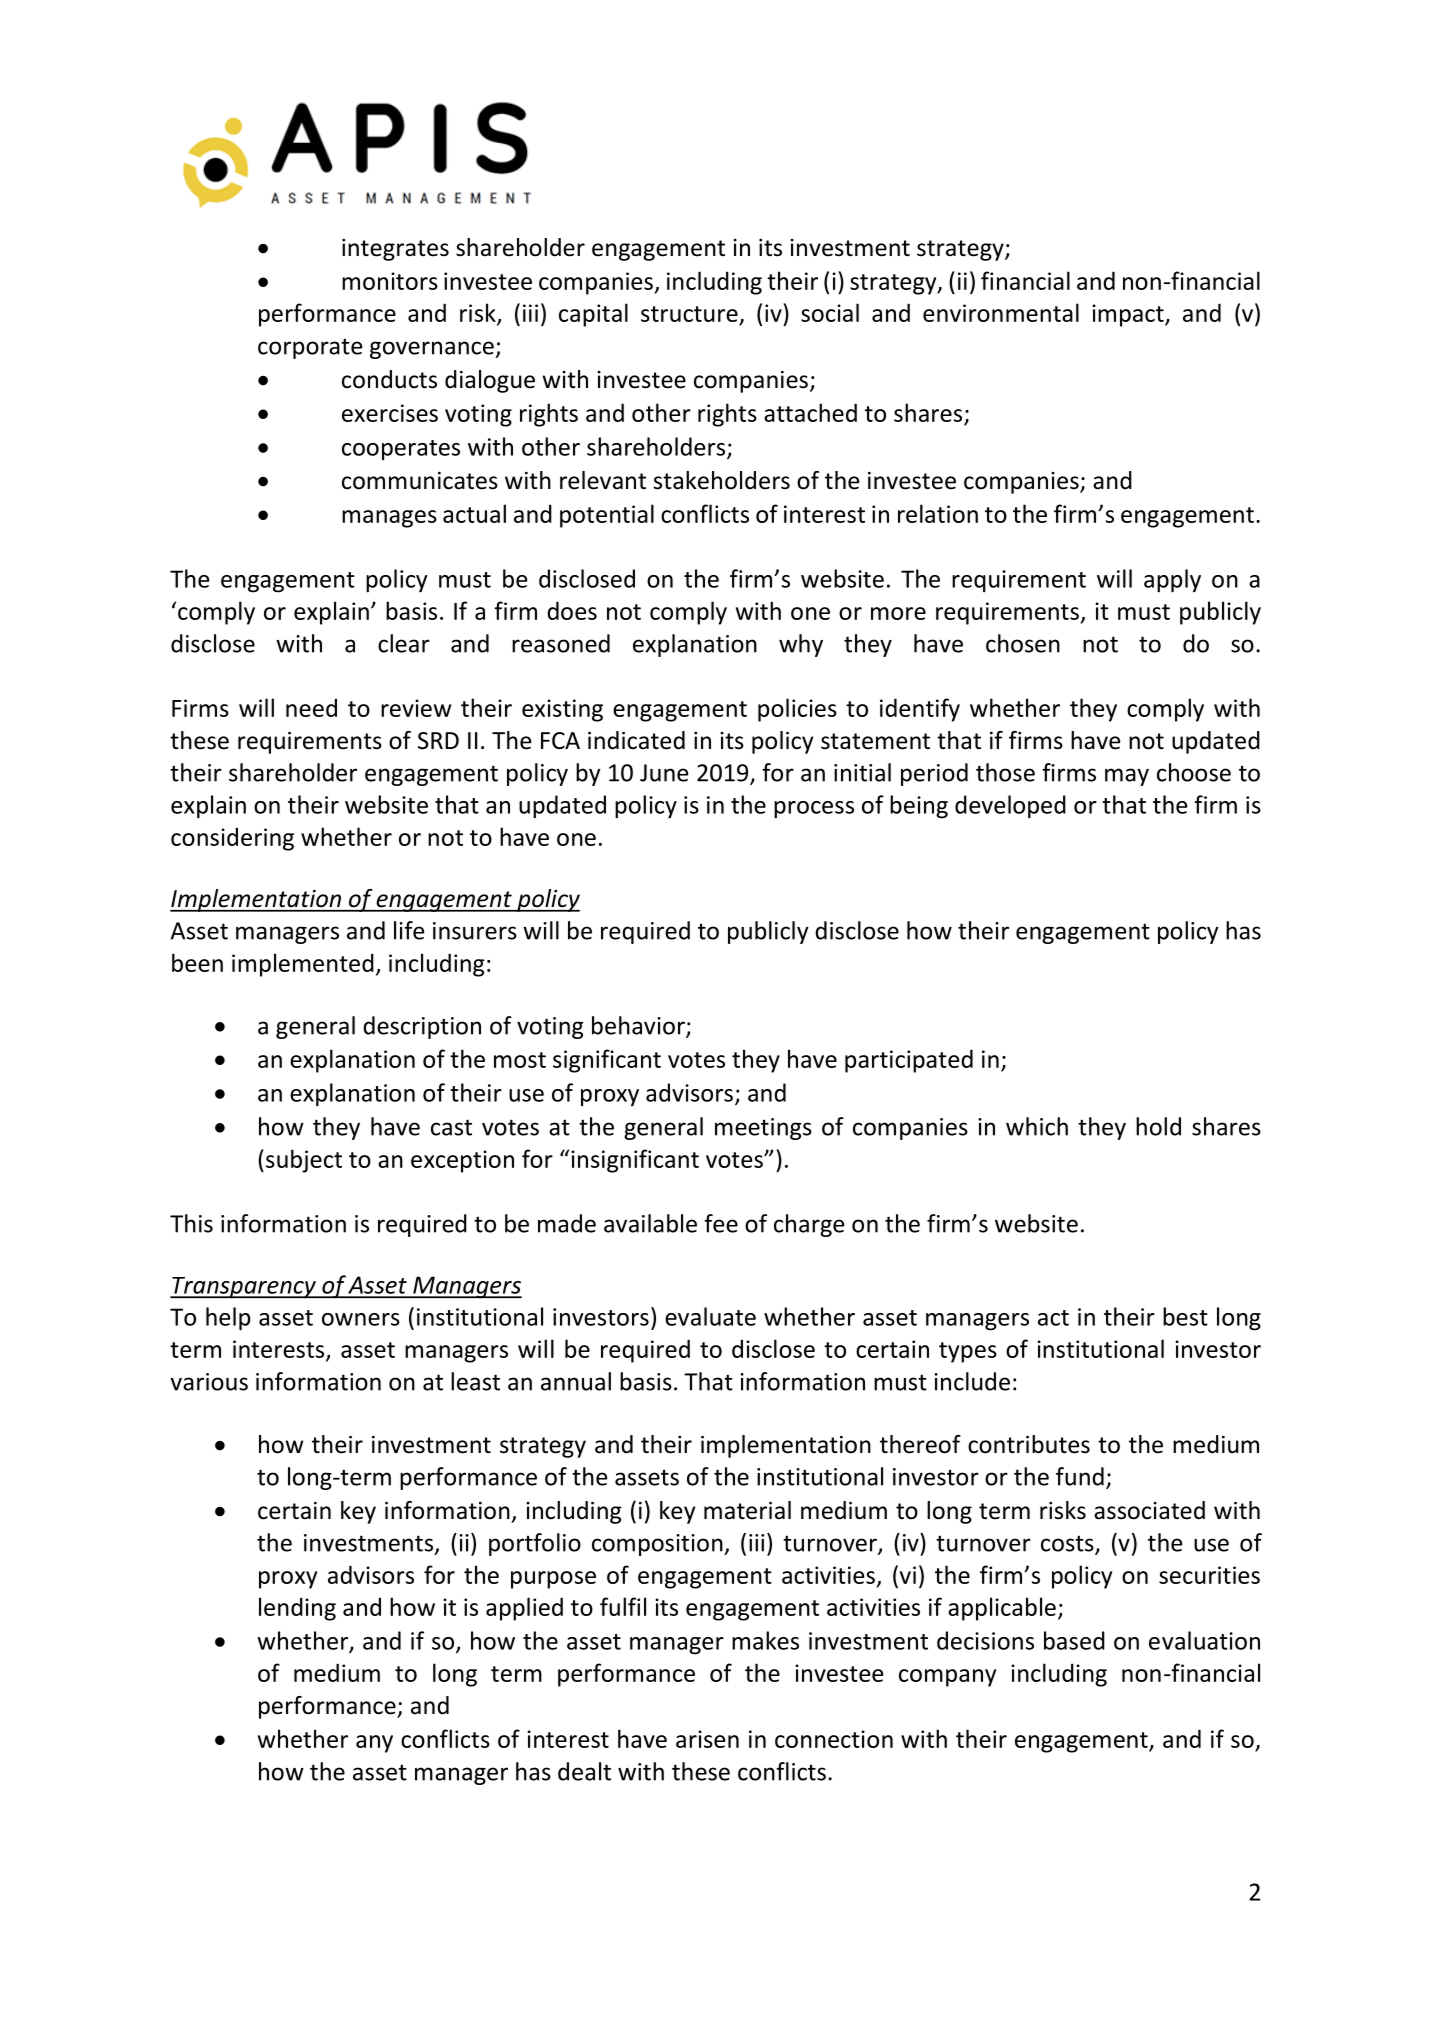  I want to click on corporate, so click(310, 348).
